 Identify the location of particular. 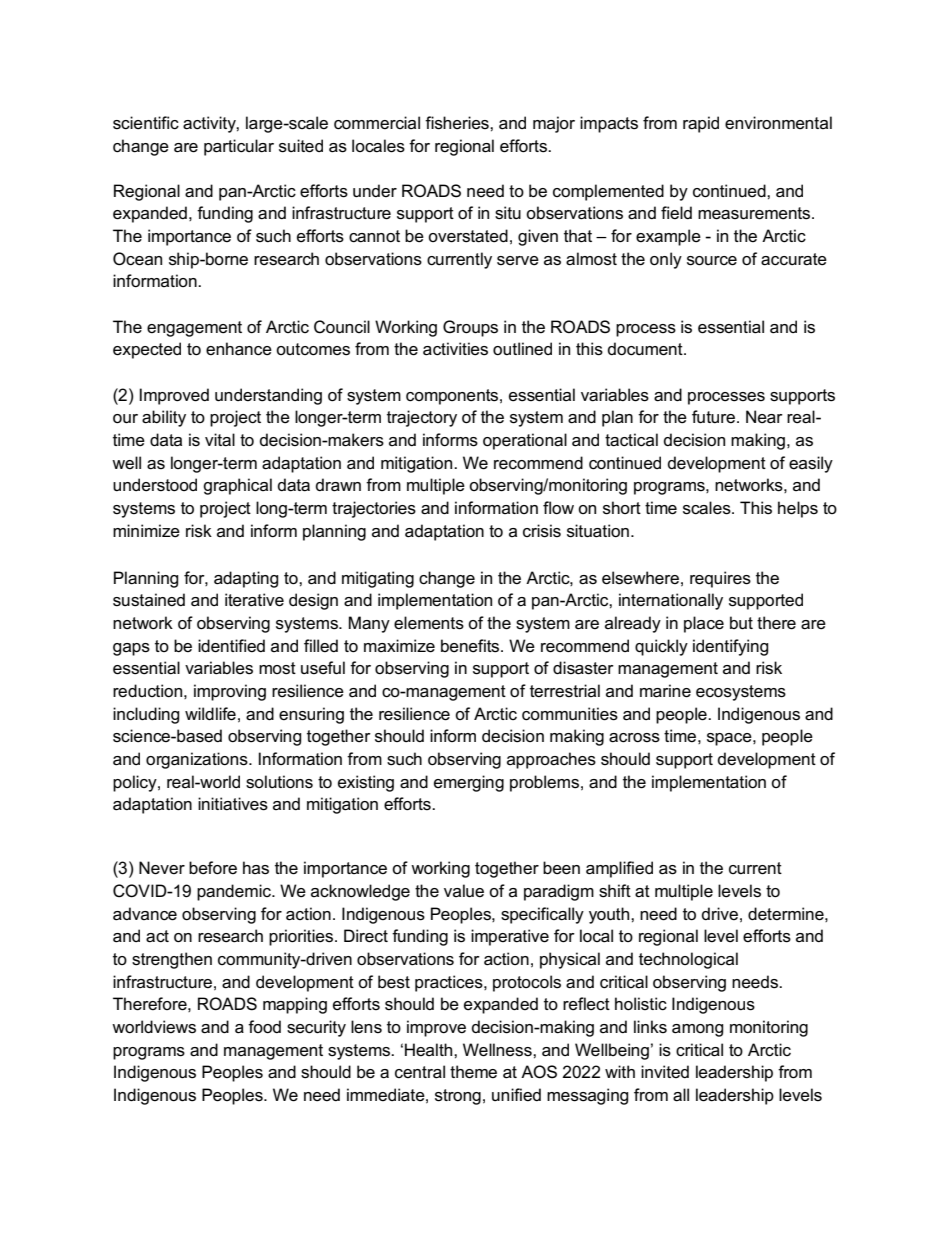
(239, 147).
